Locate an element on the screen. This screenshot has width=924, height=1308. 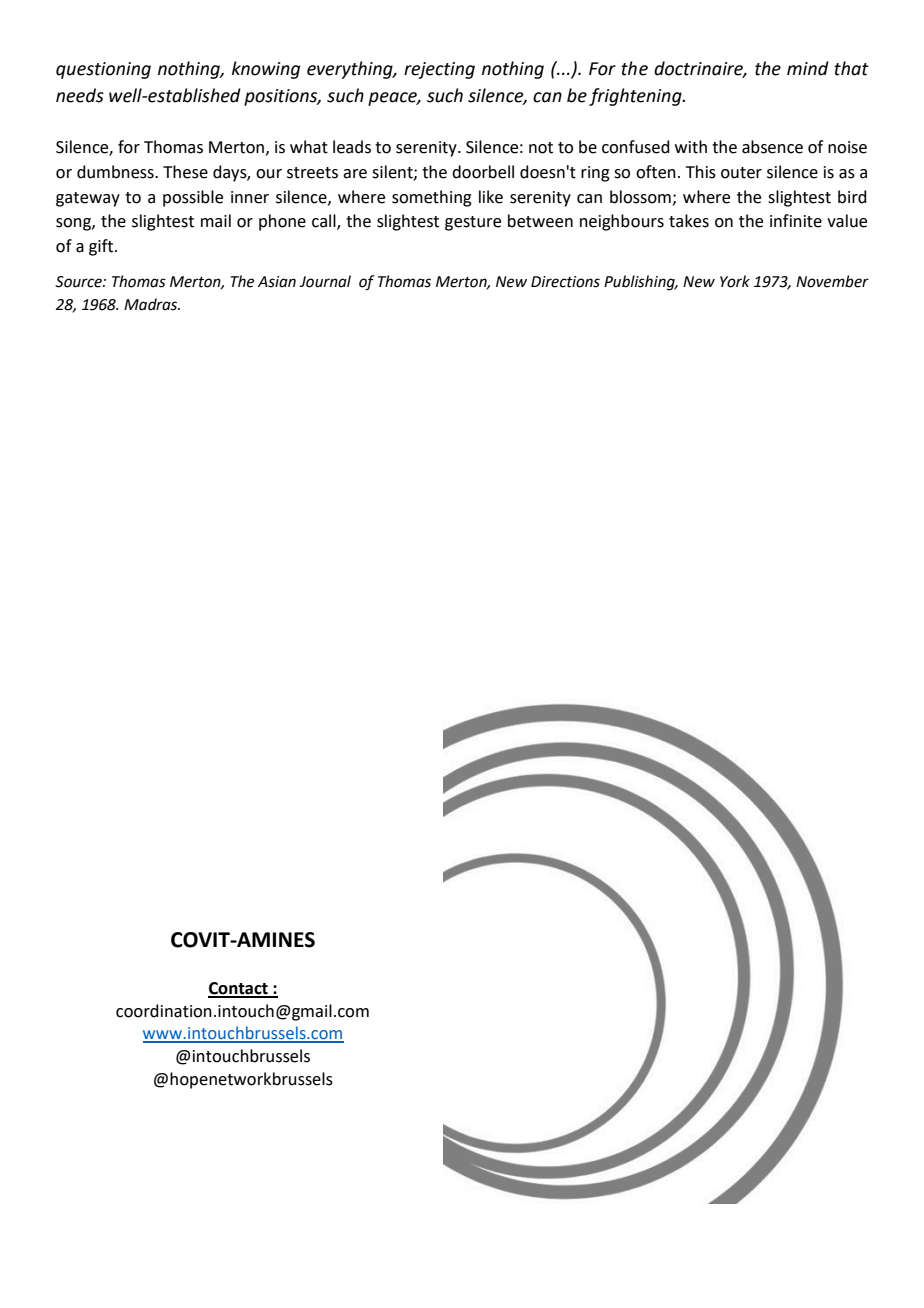
Madras is located at coordinates (152, 304).
